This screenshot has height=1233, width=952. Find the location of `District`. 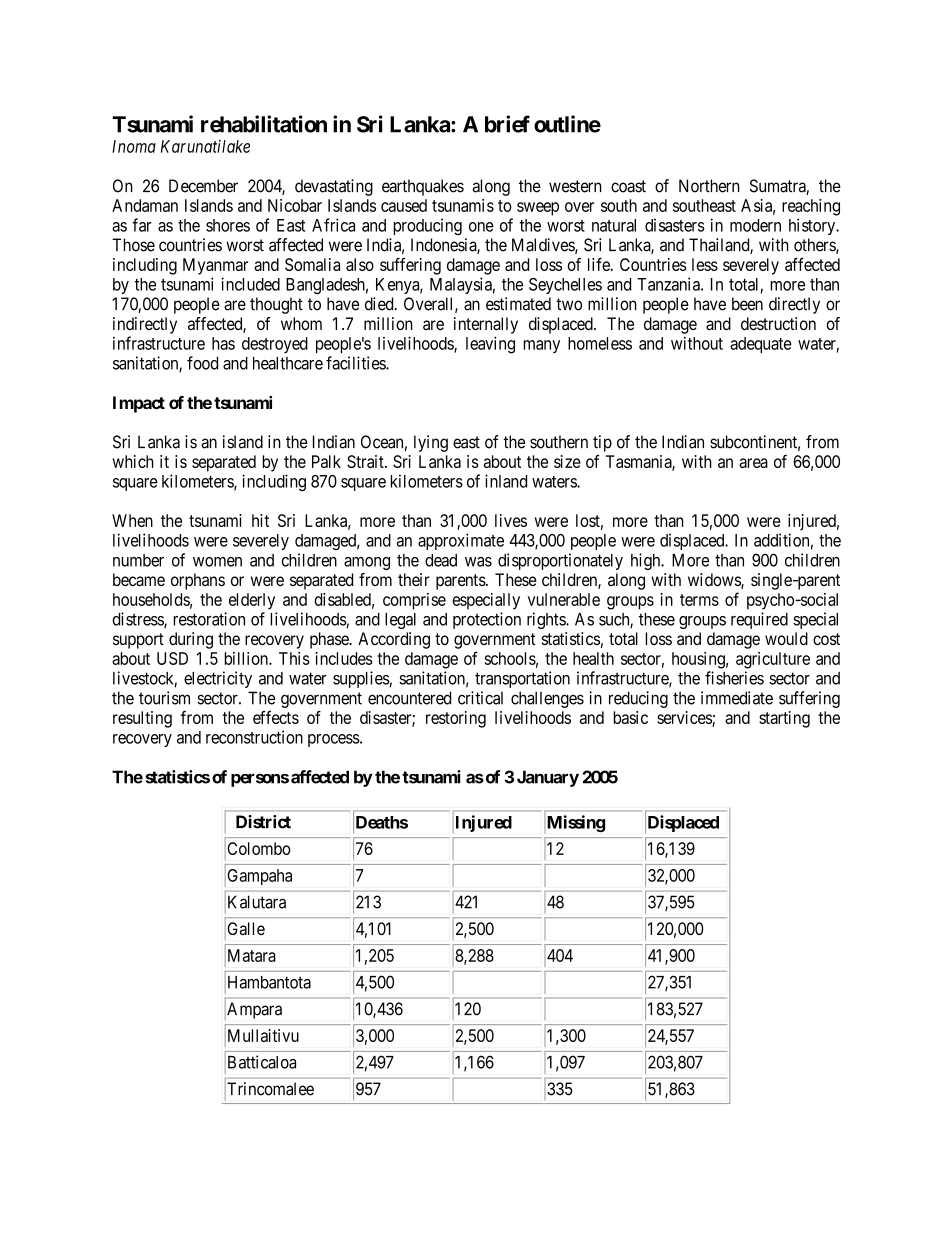

District is located at coordinates (263, 822).
